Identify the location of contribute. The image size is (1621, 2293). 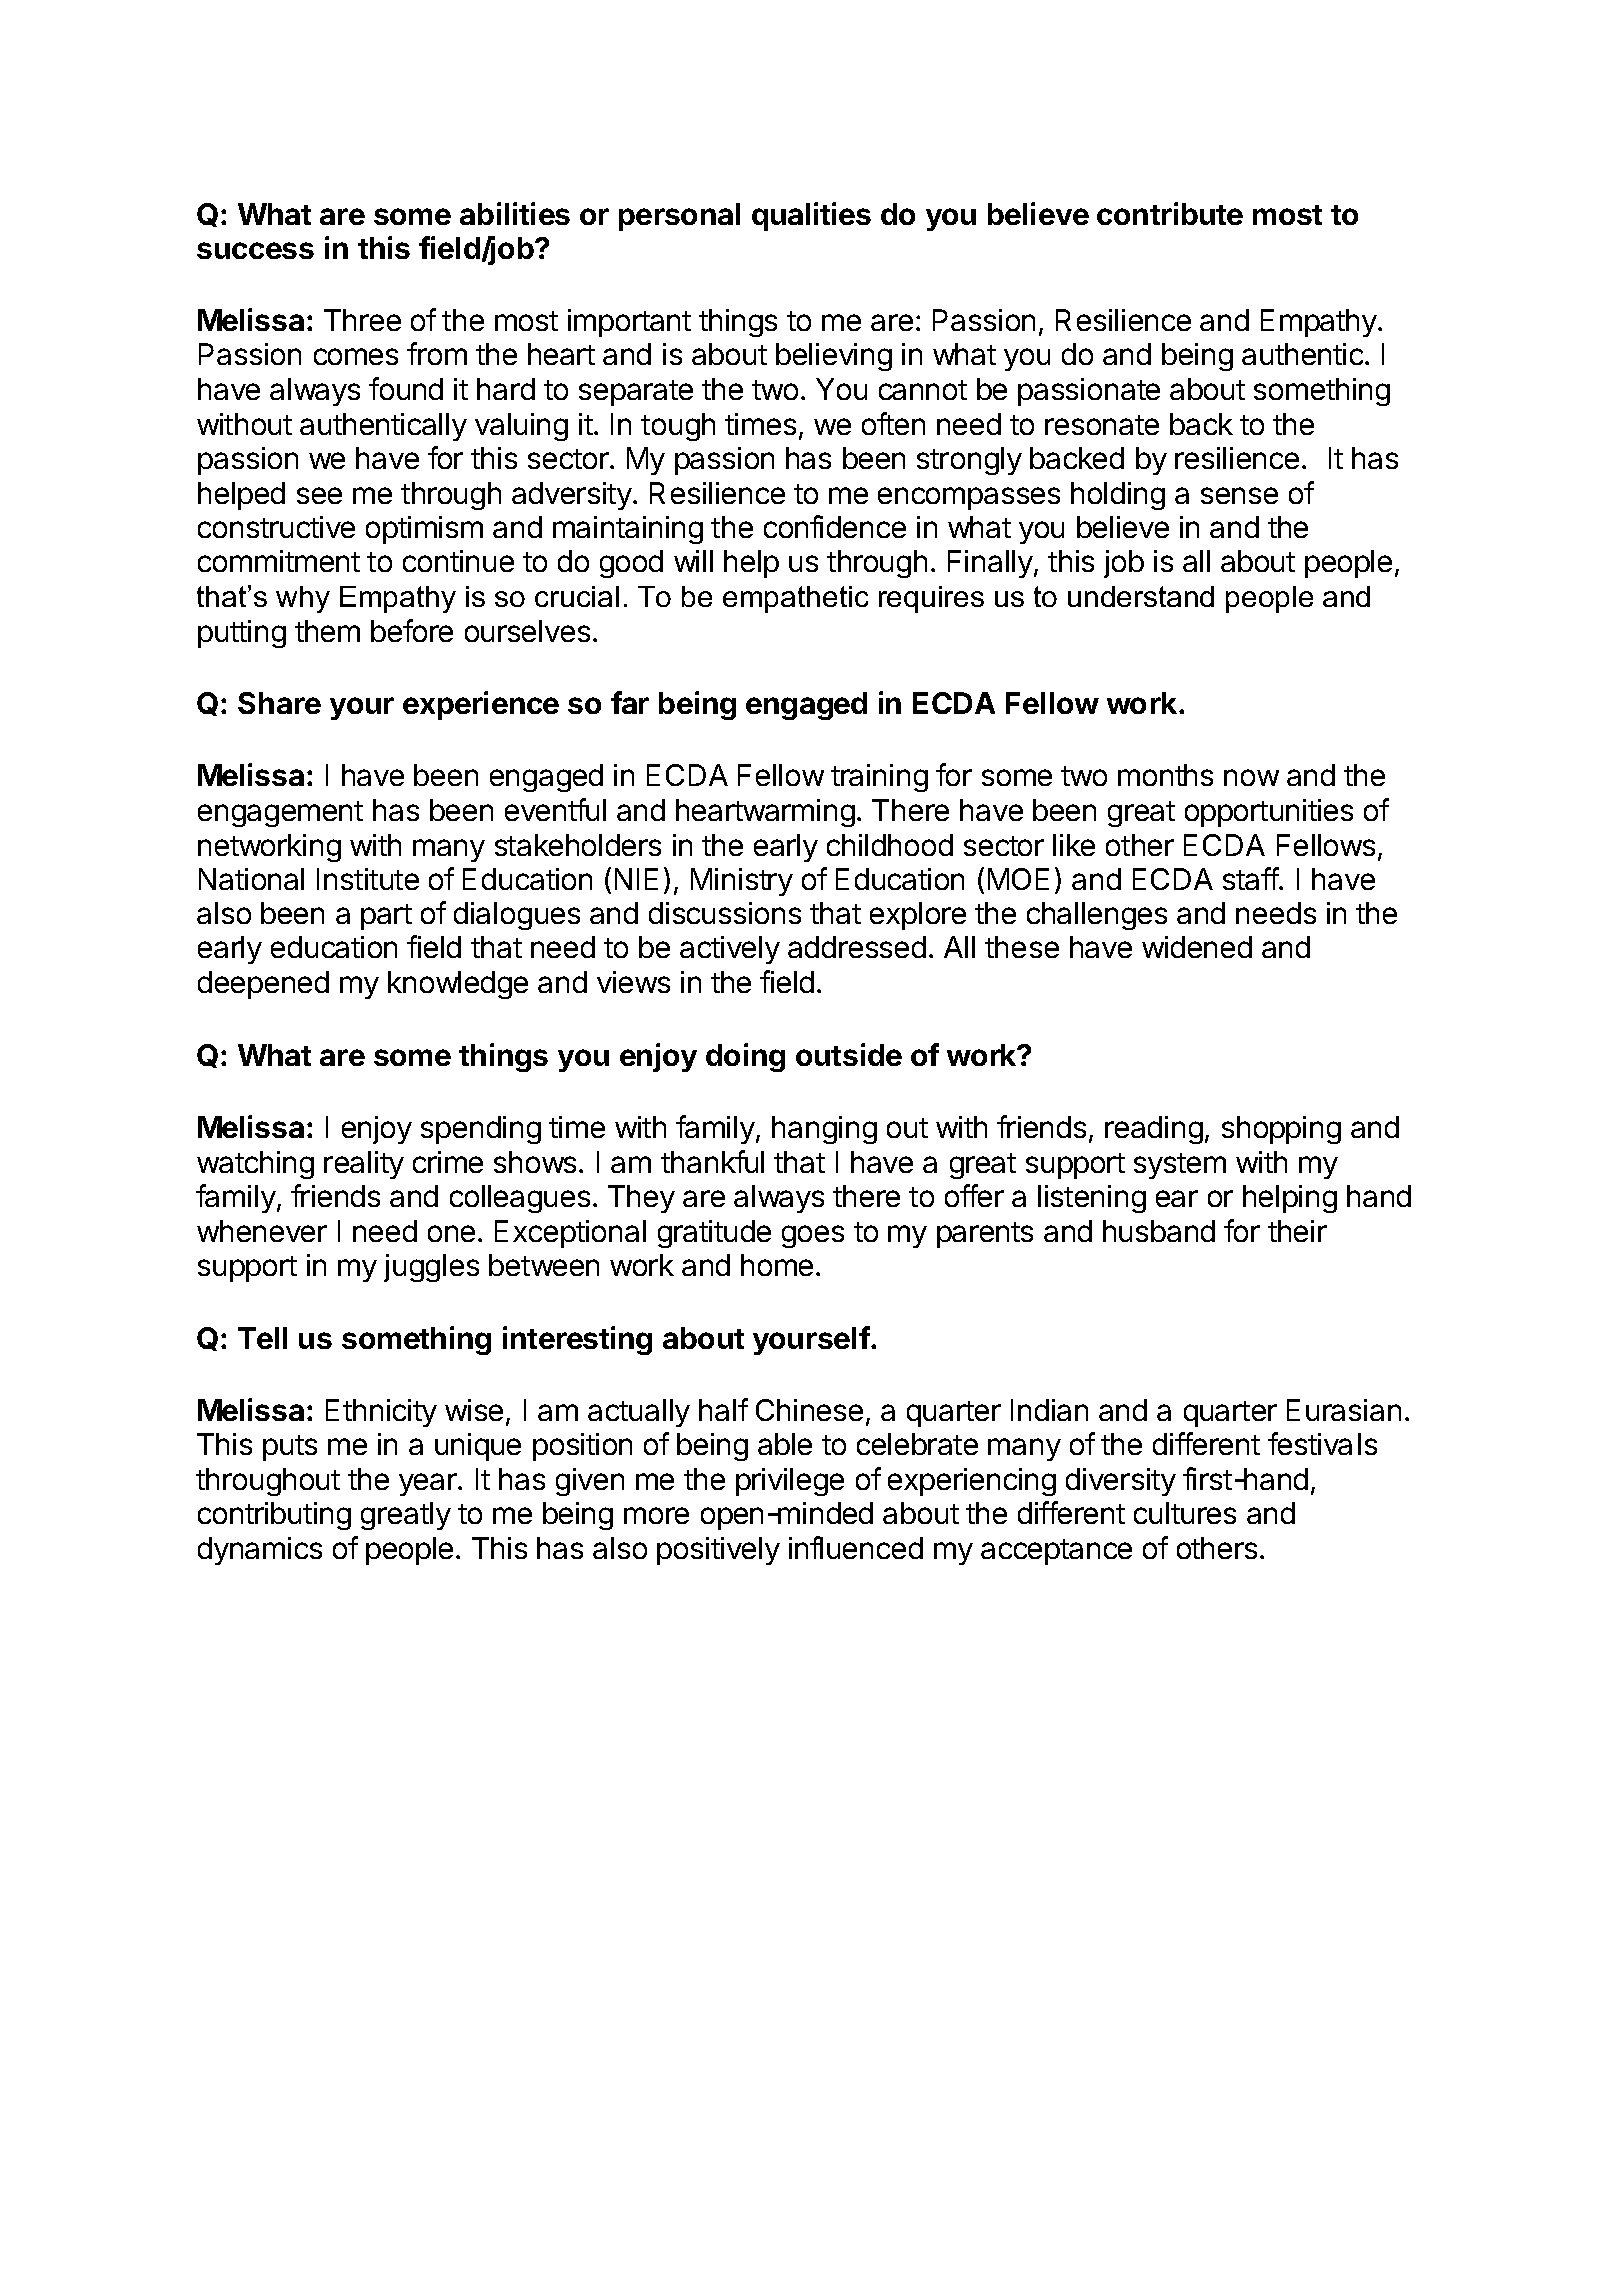
(1170, 213).
